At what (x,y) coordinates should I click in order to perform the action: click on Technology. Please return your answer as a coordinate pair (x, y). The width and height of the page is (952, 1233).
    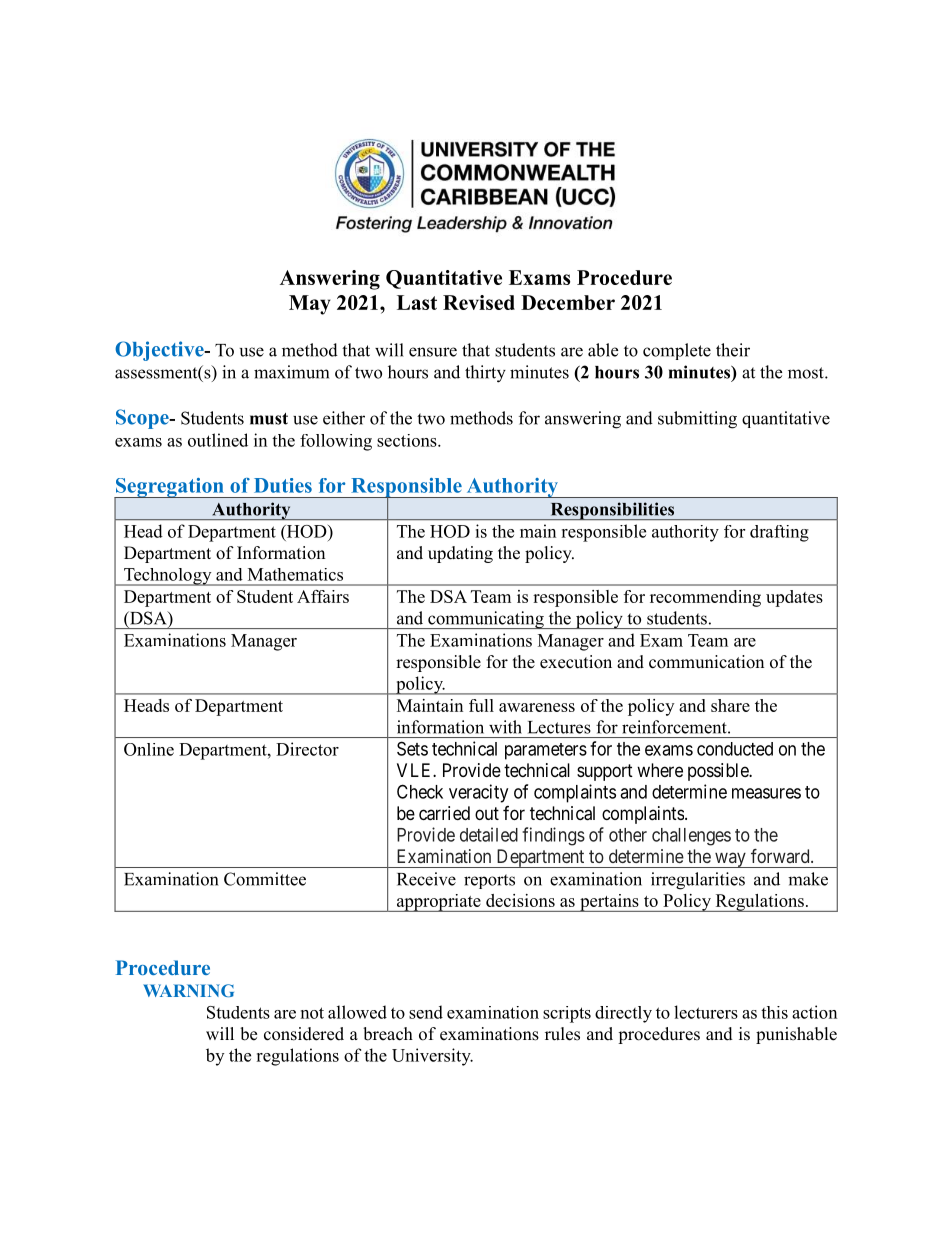
    Looking at the image, I should click on (168, 577).
